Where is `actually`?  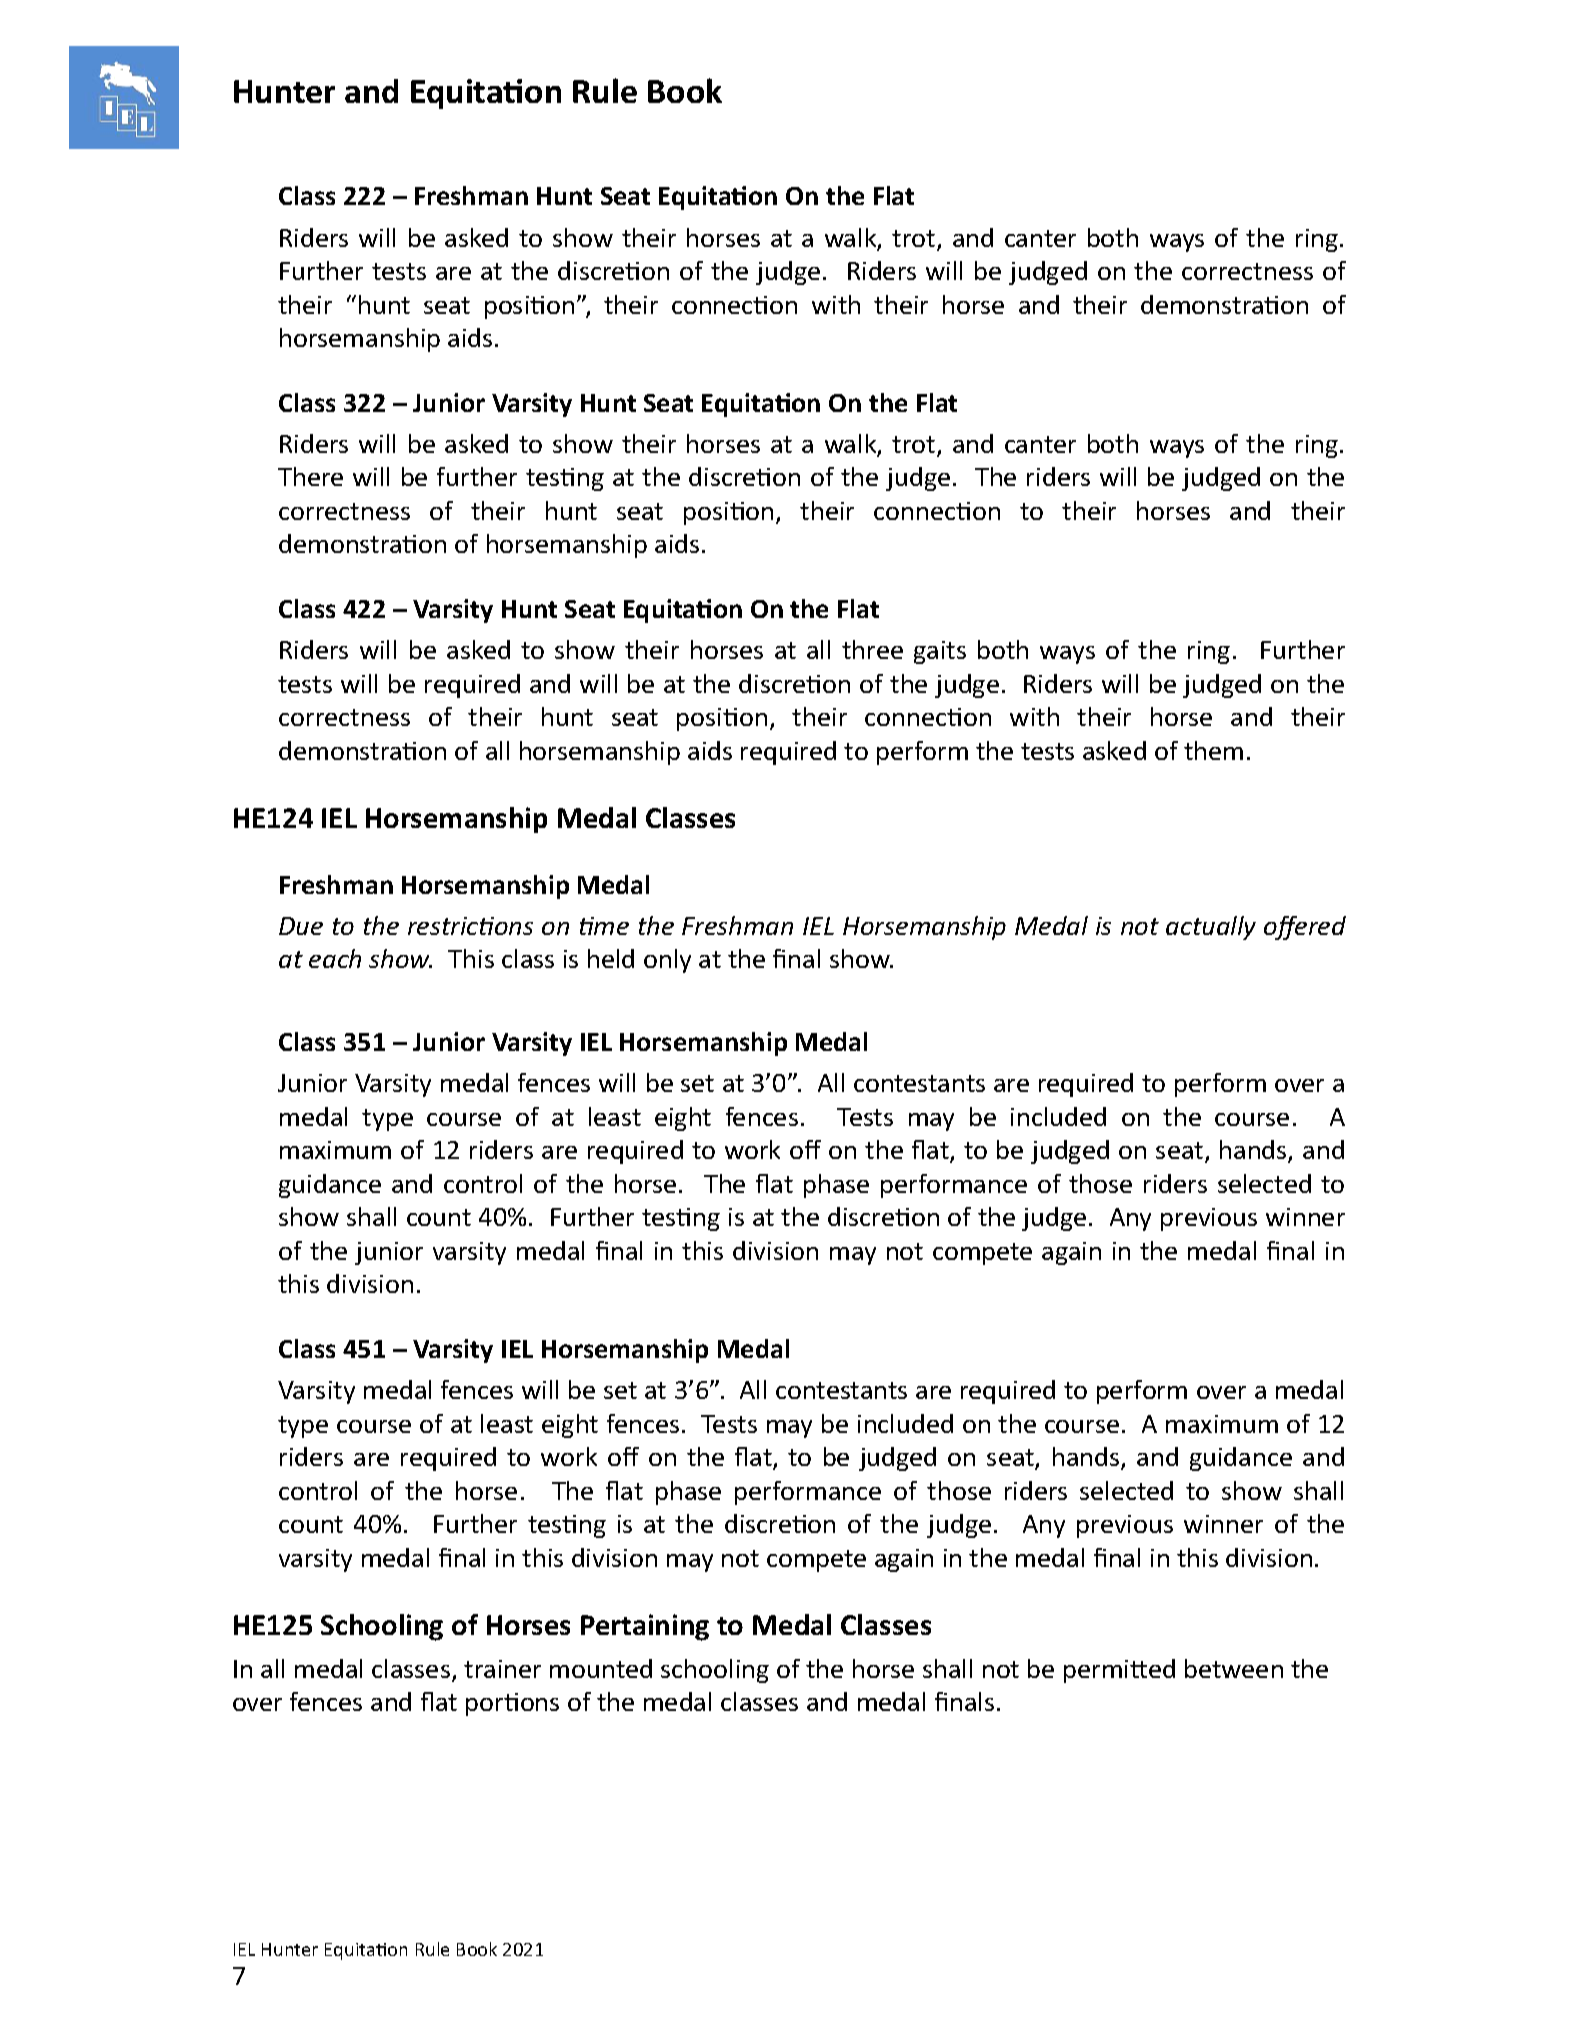 actually is located at coordinates (1211, 928).
